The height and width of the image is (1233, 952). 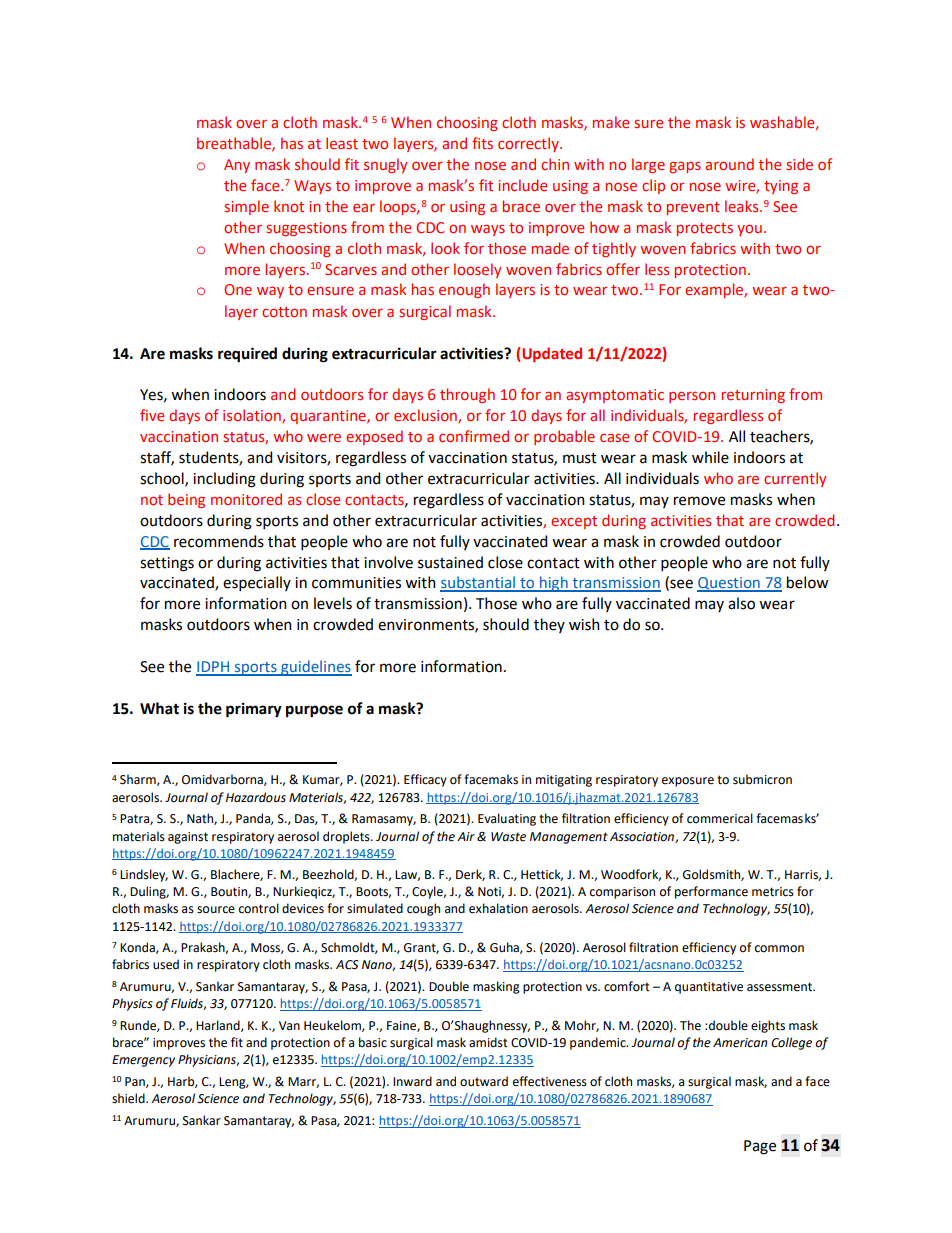 What do you see at coordinates (257, 583) in the image?
I see `especially` at bounding box center [257, 583].
